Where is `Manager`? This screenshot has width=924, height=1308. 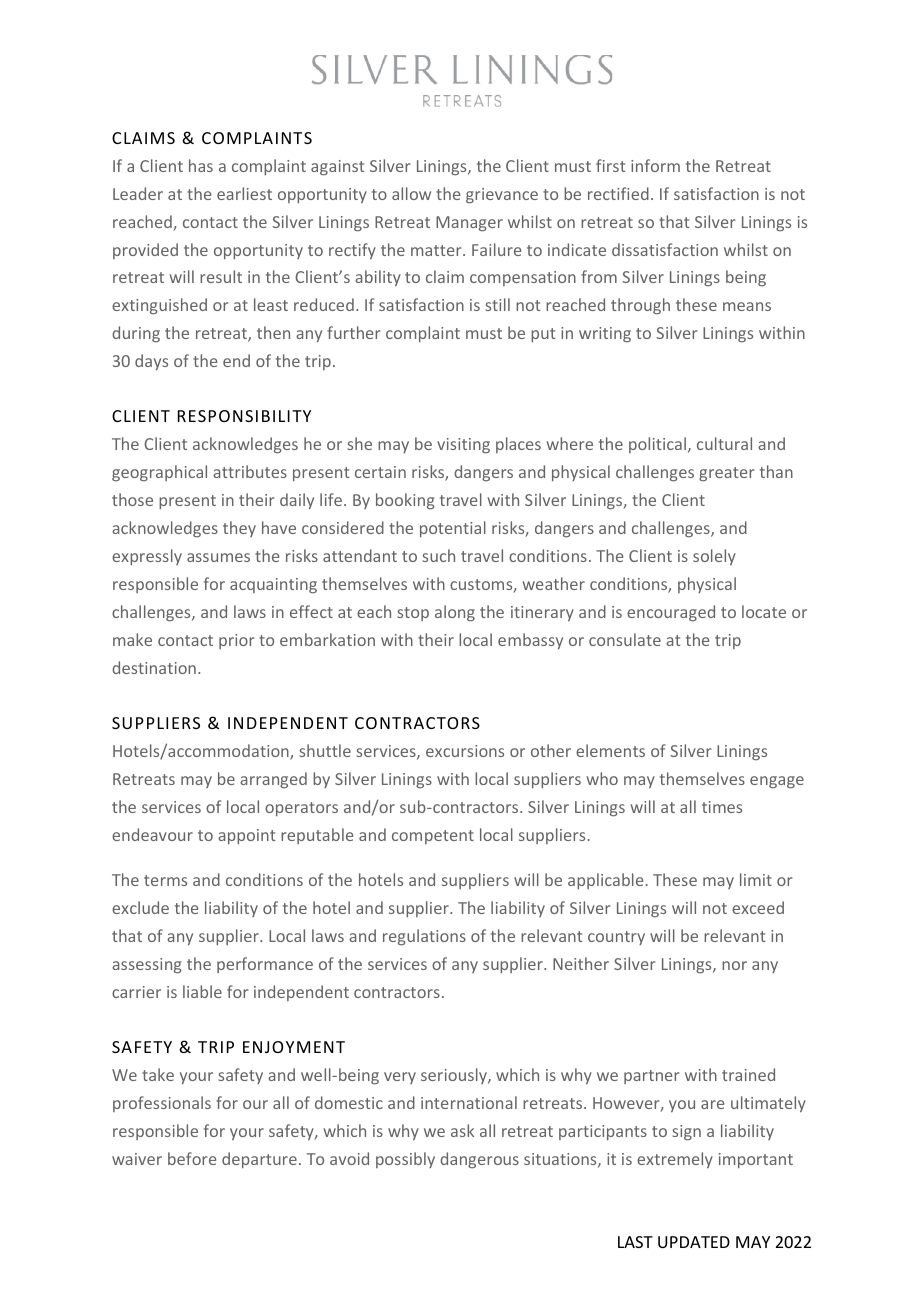
Manager is located at coordinates (469, 223).
